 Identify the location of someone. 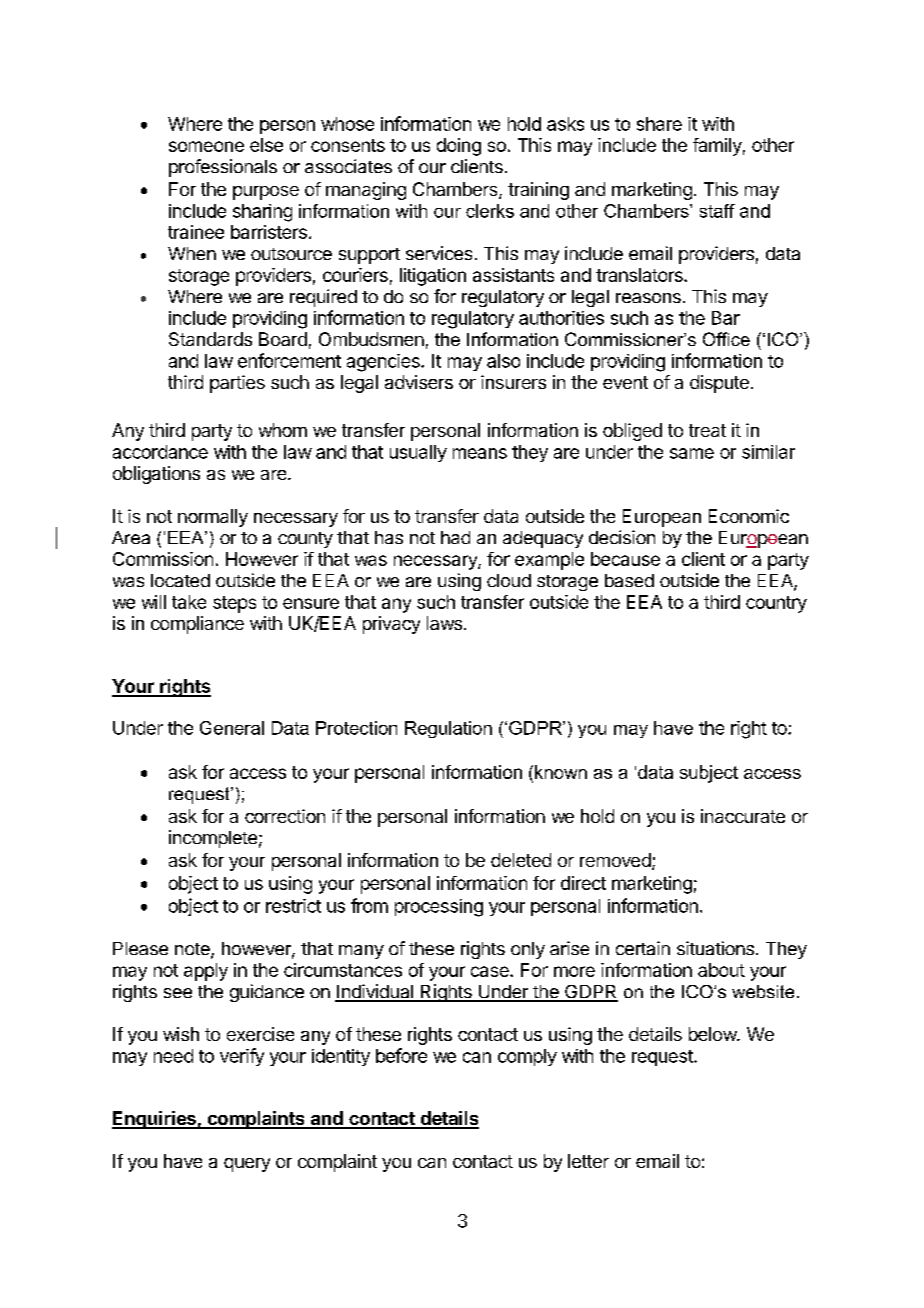
(206, 146).
